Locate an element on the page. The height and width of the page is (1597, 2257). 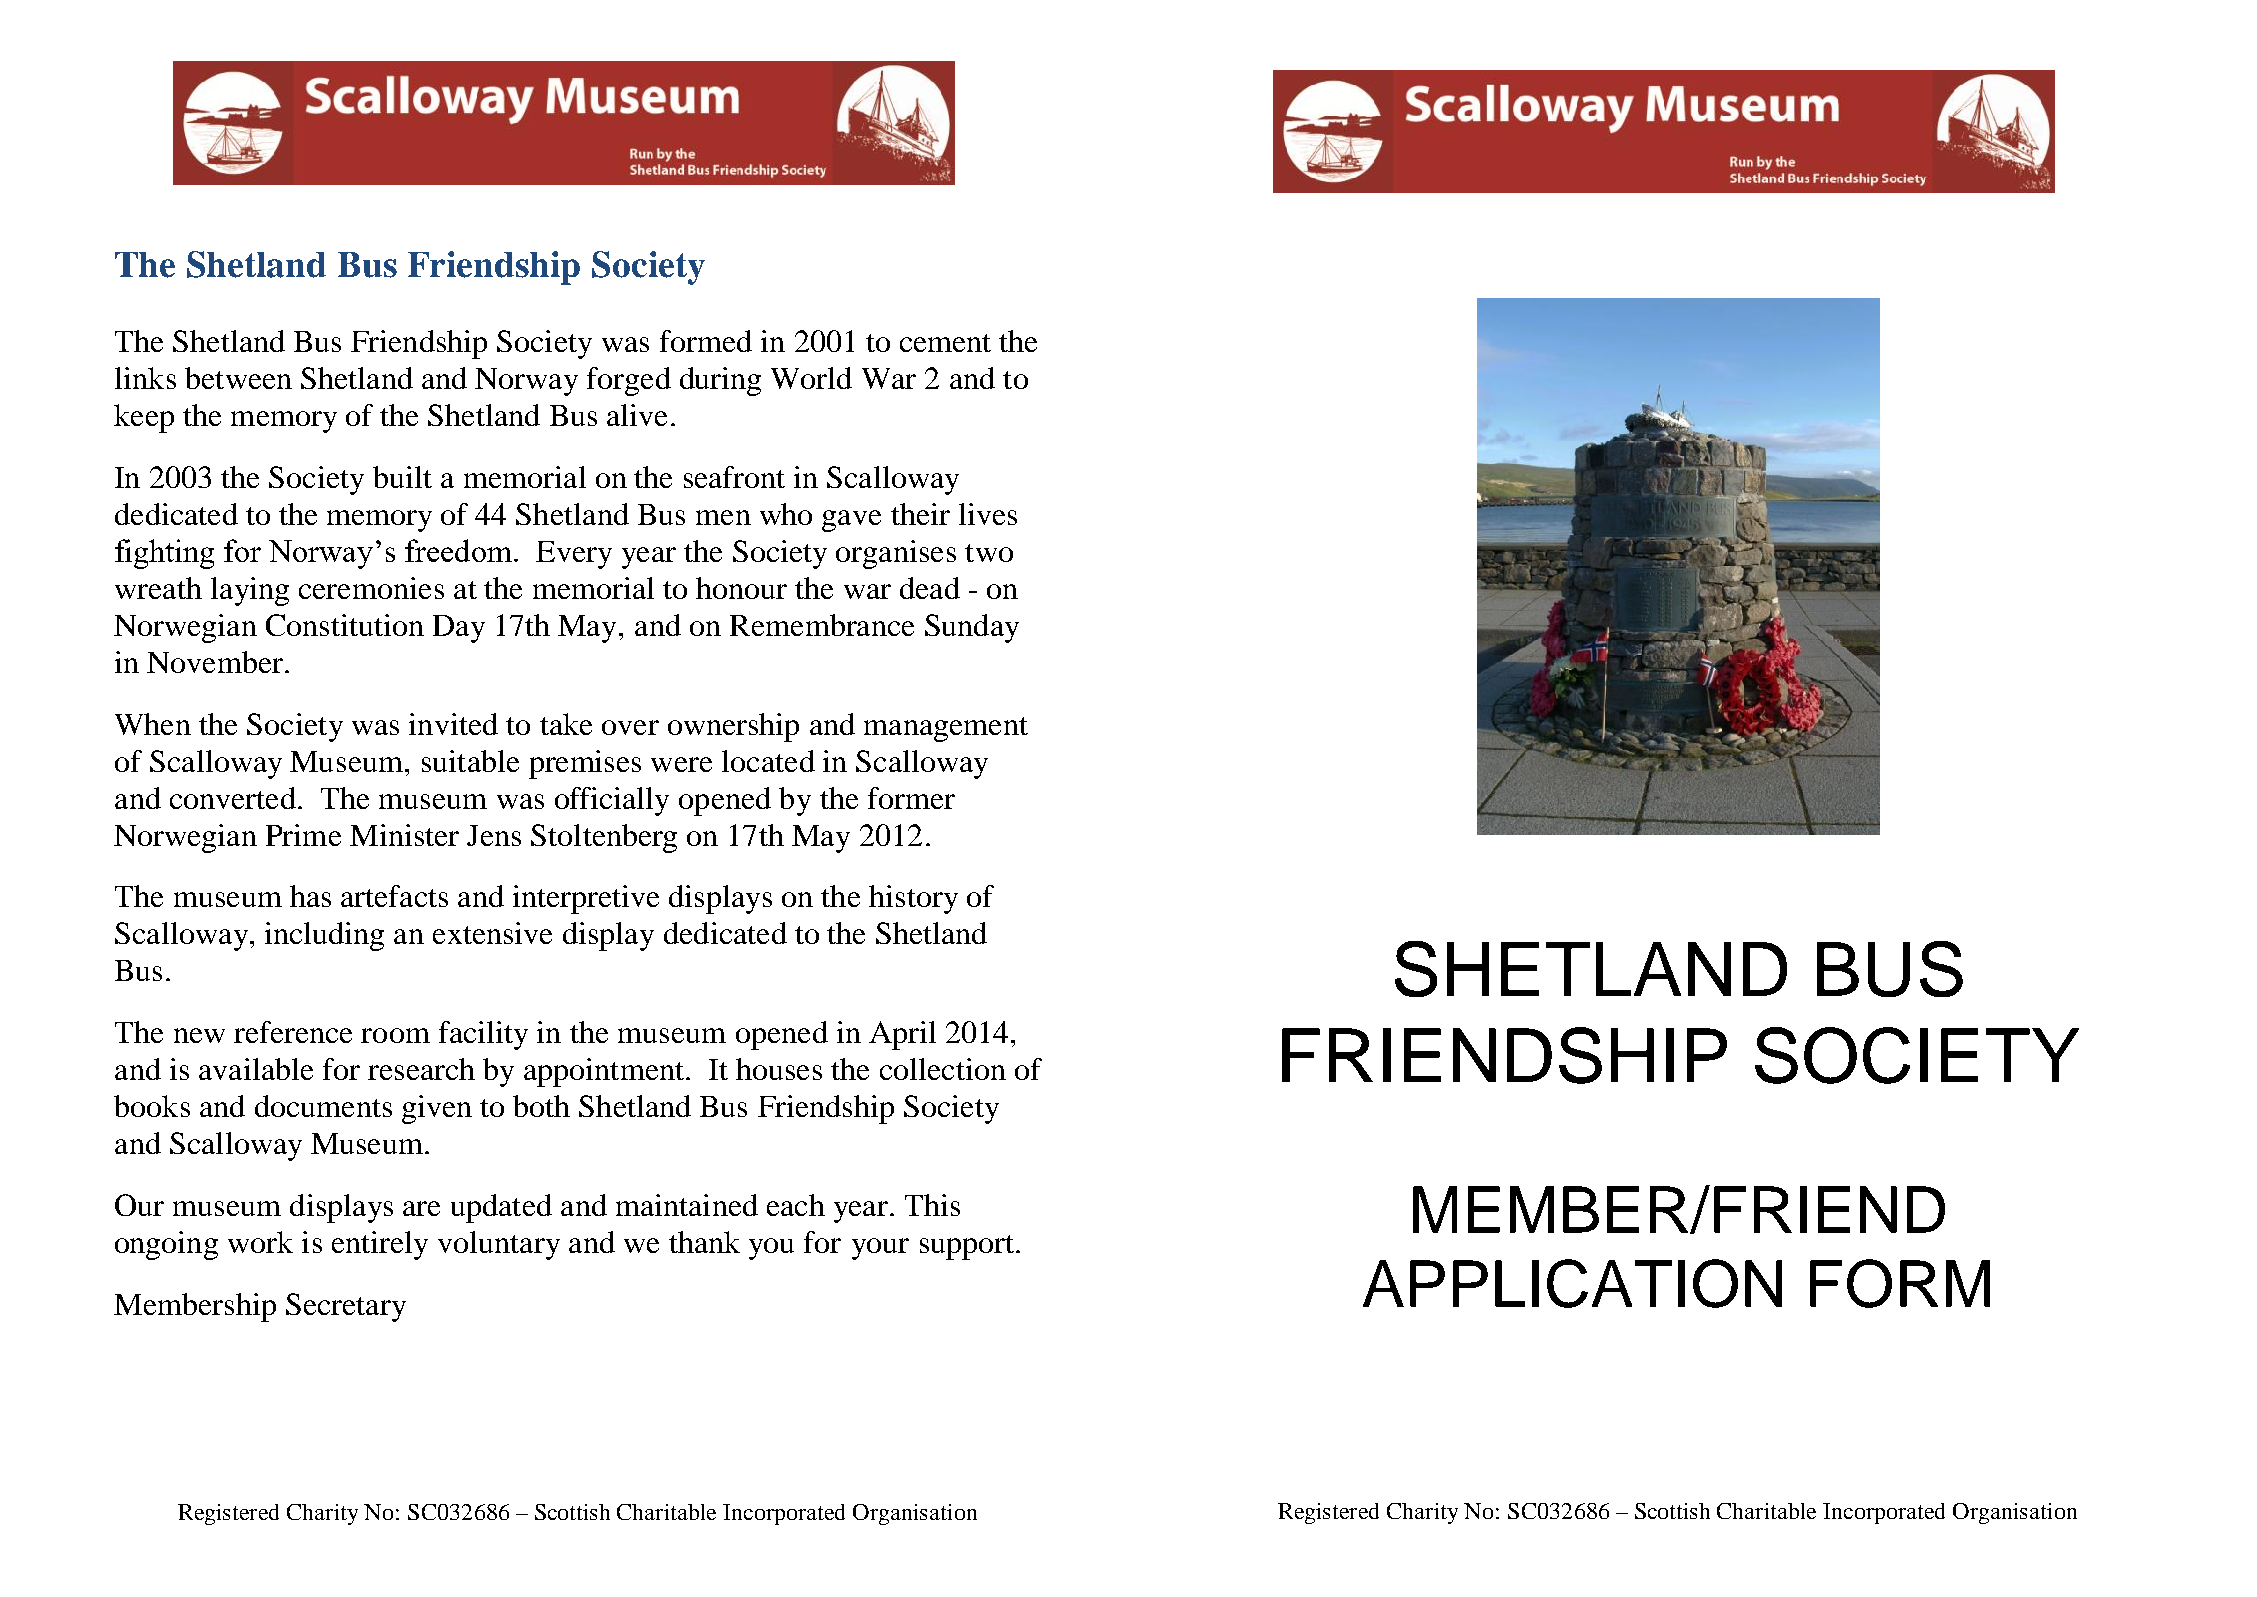
April is located at coordinates (902, 1035).
